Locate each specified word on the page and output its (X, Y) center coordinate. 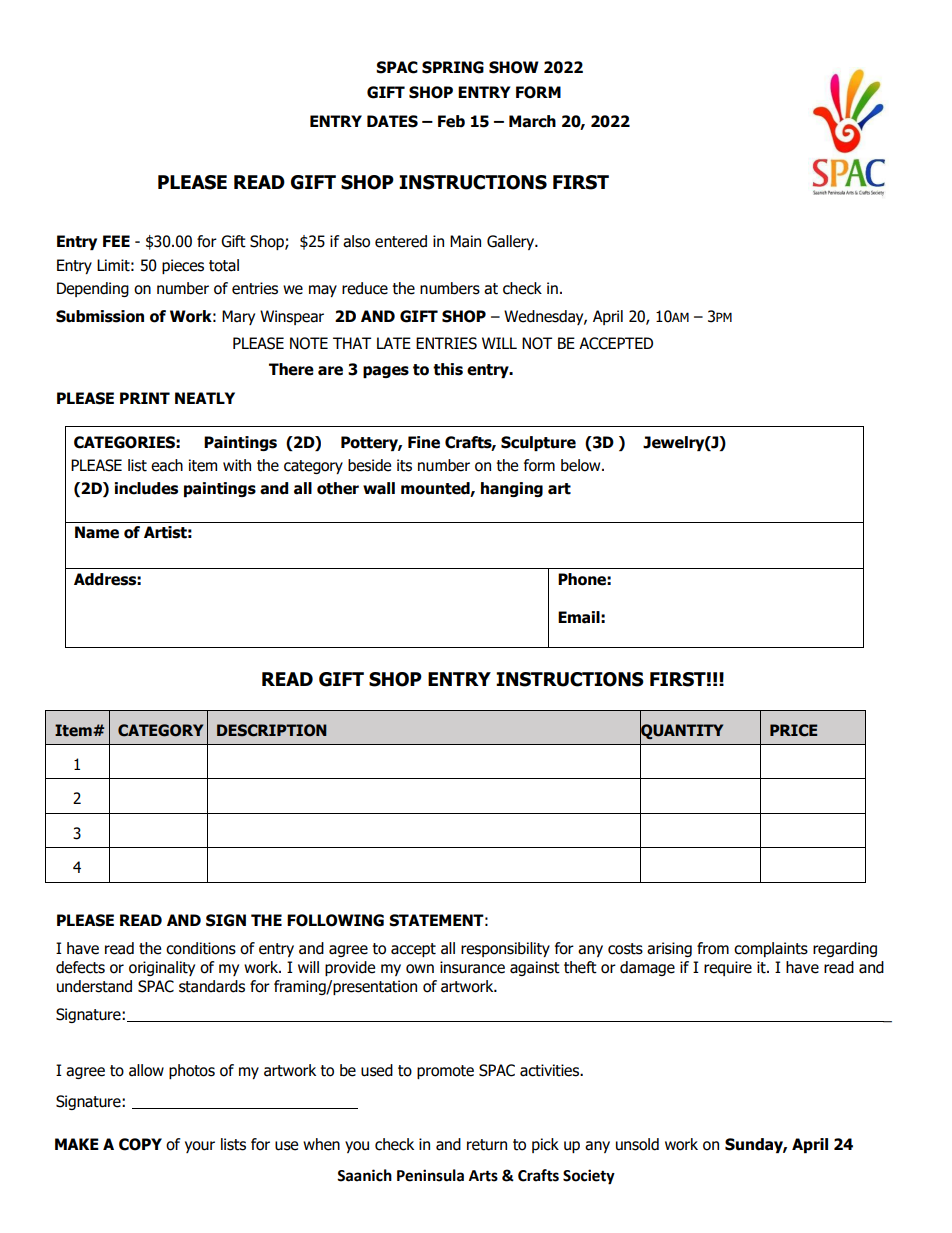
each (167, 465)
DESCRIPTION (272, 730)
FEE (116, 241)
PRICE (793, 730)
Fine (424, 442)
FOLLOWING (335, 920)
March (532, 121)
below (582, 465)
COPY (140, 1144)
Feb (451, 121)
